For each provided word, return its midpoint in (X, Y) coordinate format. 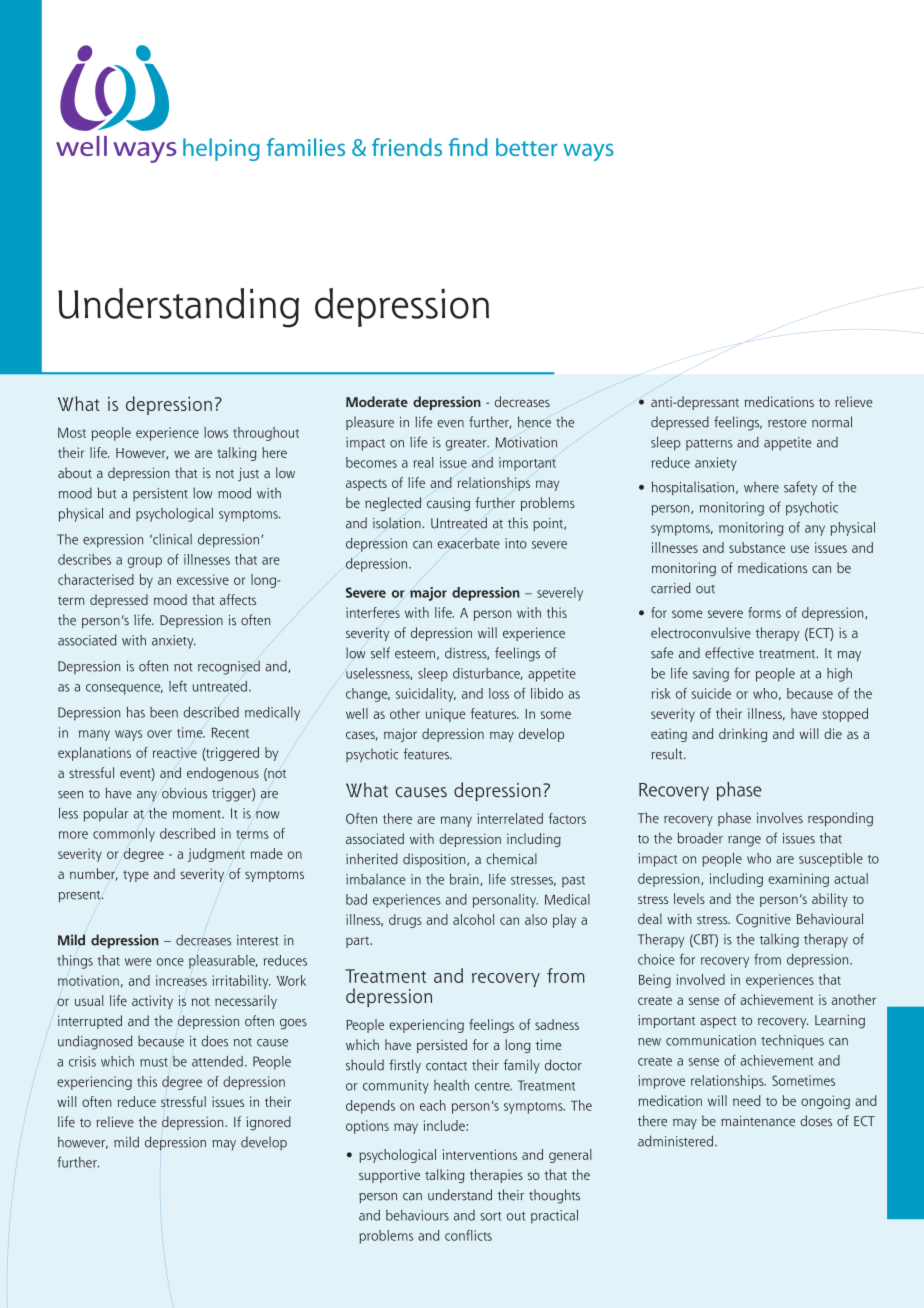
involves (780, 818)
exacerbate (469, 543)
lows (216, 432)
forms (764, 612)
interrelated (510, 818)
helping (221, 149)
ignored (268, 1123)
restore (787, 423)
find (468, 147)
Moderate (377, 401)
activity (152, 1002)
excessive (203, 579)
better (527, 147)
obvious (184, 793)
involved (701, 979)
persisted (442, 1046)
